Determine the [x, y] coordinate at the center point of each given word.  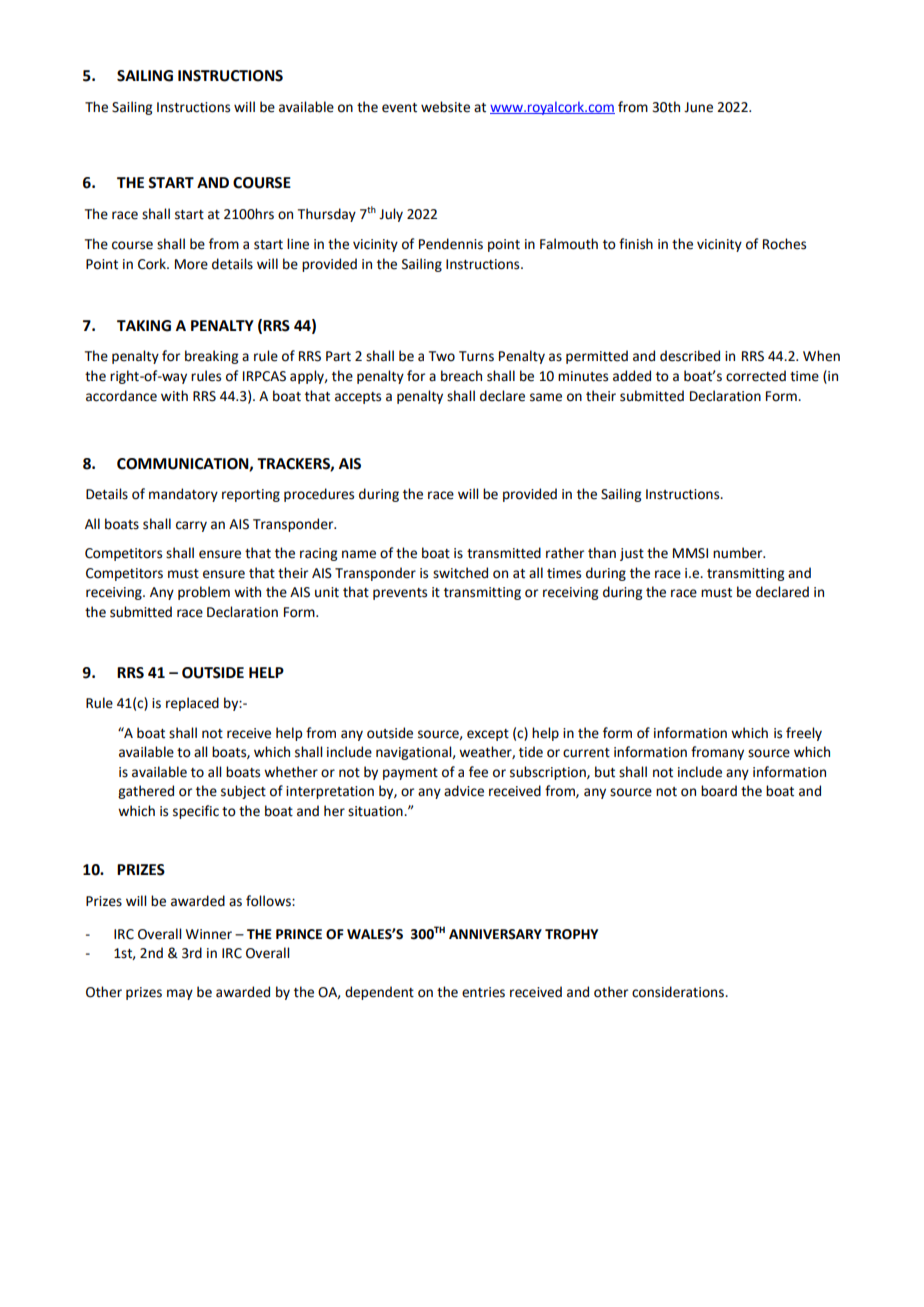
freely [804, 734]
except [488, 735]
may [180, 994]
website [445, 107]
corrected [756, 376]
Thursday [327, 215]
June [698, 107]
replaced [192, 704]
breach [461, 376]
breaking [211, 357]
